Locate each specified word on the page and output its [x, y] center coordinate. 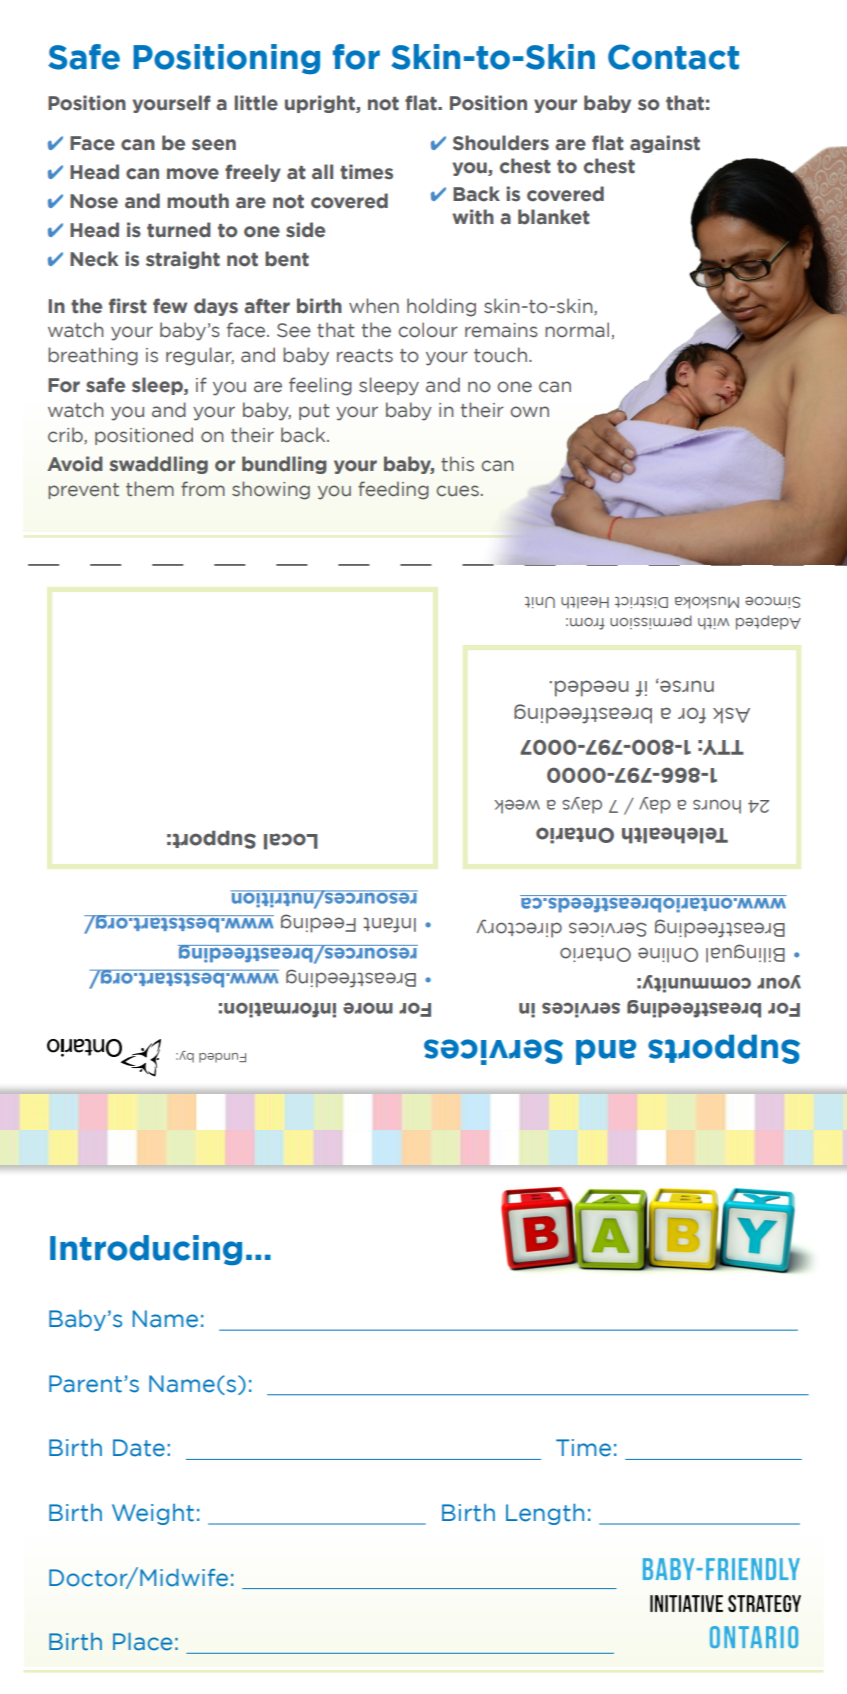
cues [458, 491]
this [457, 464]
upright [321, 104]
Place [142, 1642]
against [665, 144]
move [193, 174]
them [150, 489]
